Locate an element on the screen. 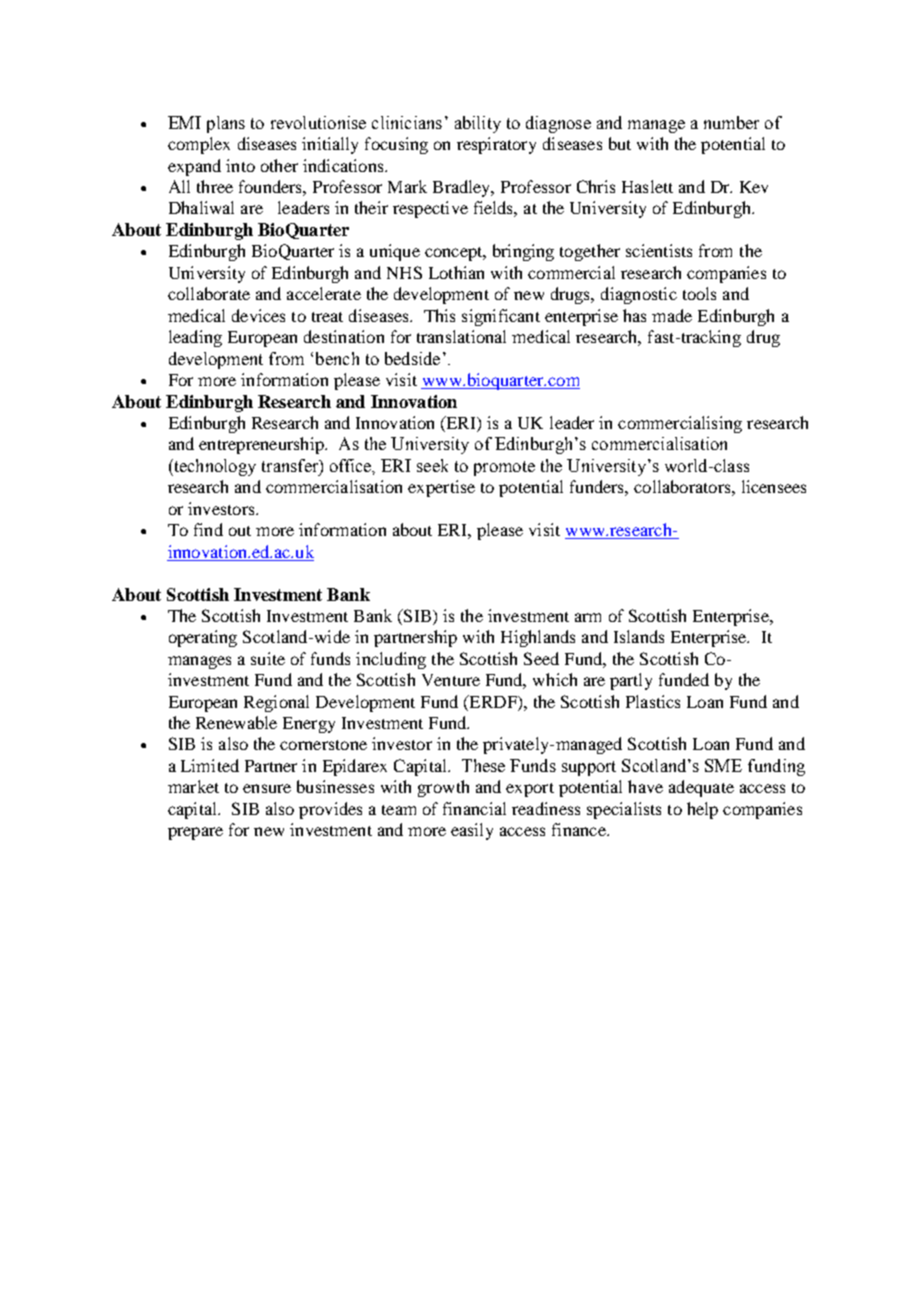 This screenshot has height=1308, width=924. leading is located at coordinates (195, 338).
